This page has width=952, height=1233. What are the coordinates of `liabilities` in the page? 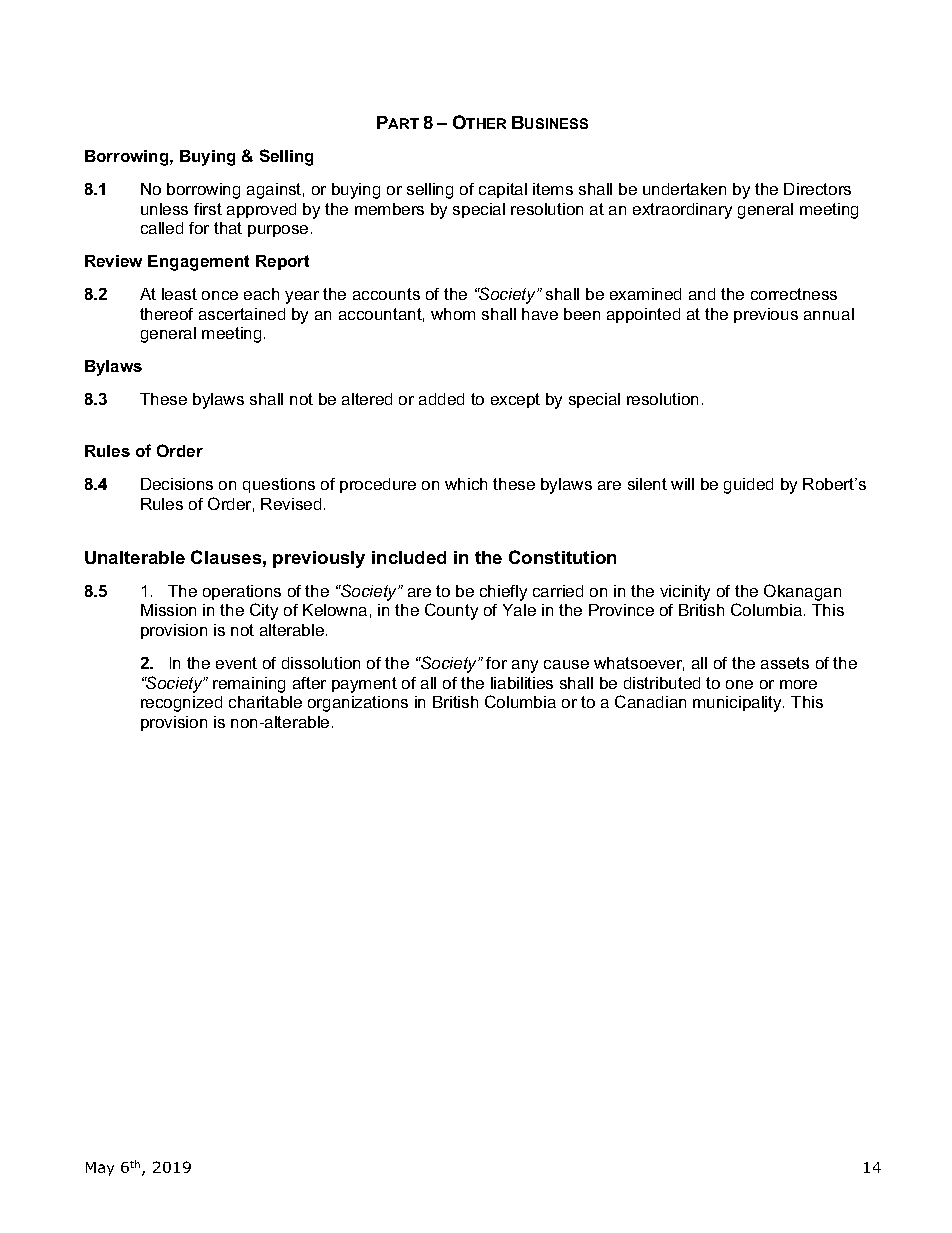 It's located at (522, 683).
